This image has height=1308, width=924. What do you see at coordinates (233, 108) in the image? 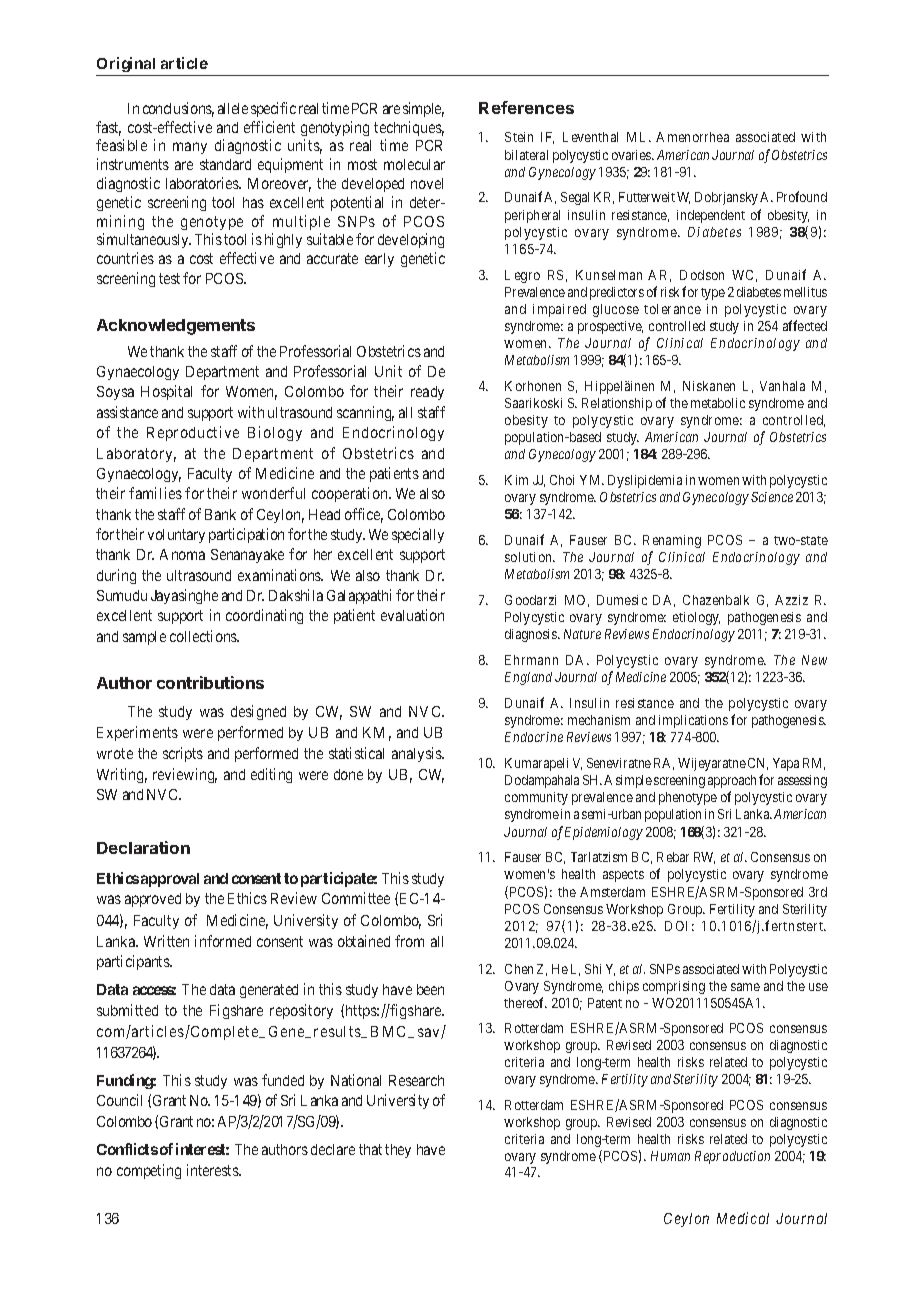
I see `allele` at bounding box center [233, 108].
